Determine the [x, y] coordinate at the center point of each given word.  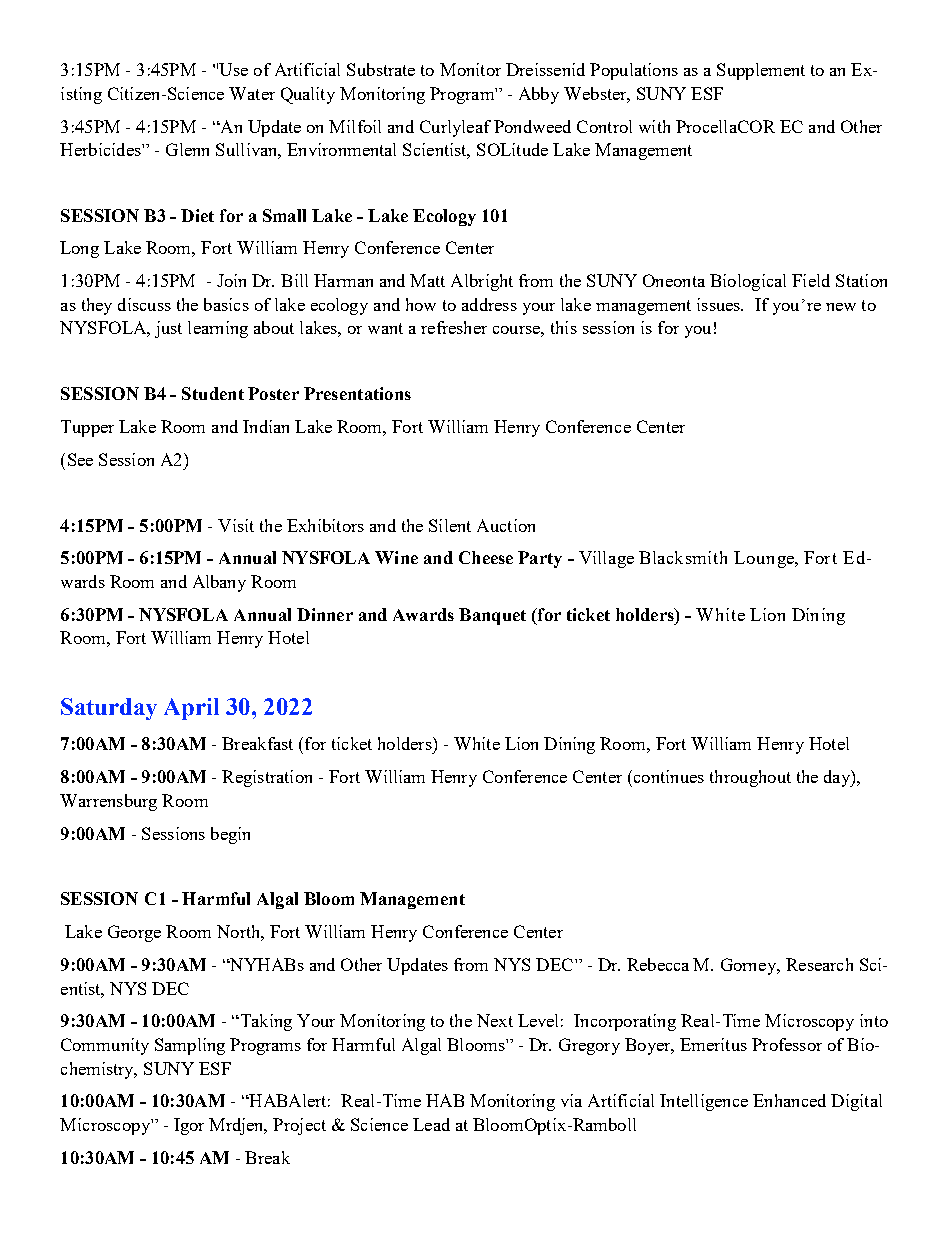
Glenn [187, 149]
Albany [219, 583]
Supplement [761, 71]
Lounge [765, 559]
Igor [189, 1126]
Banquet [492, 616]
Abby [539, 95]
